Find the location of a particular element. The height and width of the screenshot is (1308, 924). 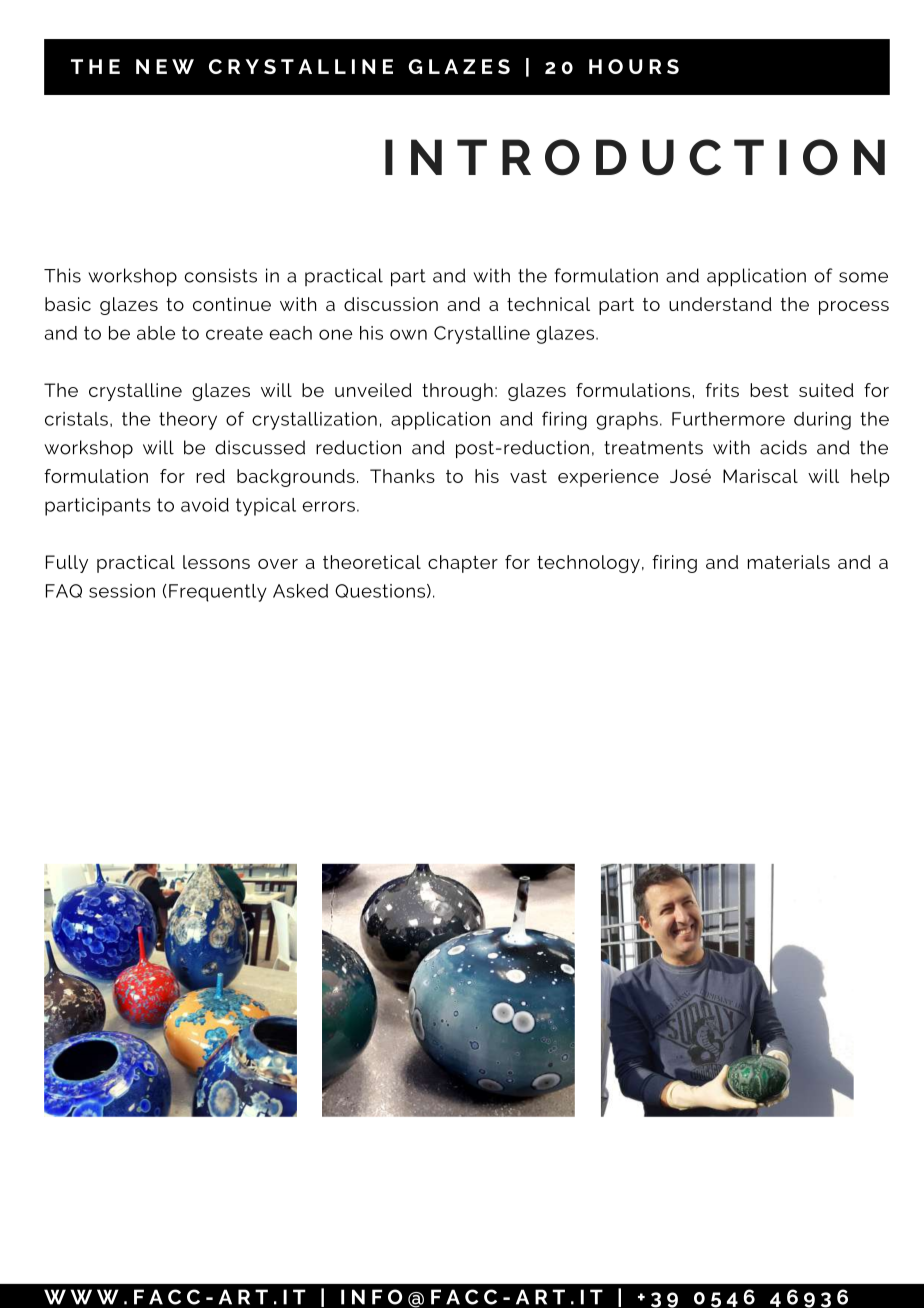

session is located at coordinates (122, 591).
